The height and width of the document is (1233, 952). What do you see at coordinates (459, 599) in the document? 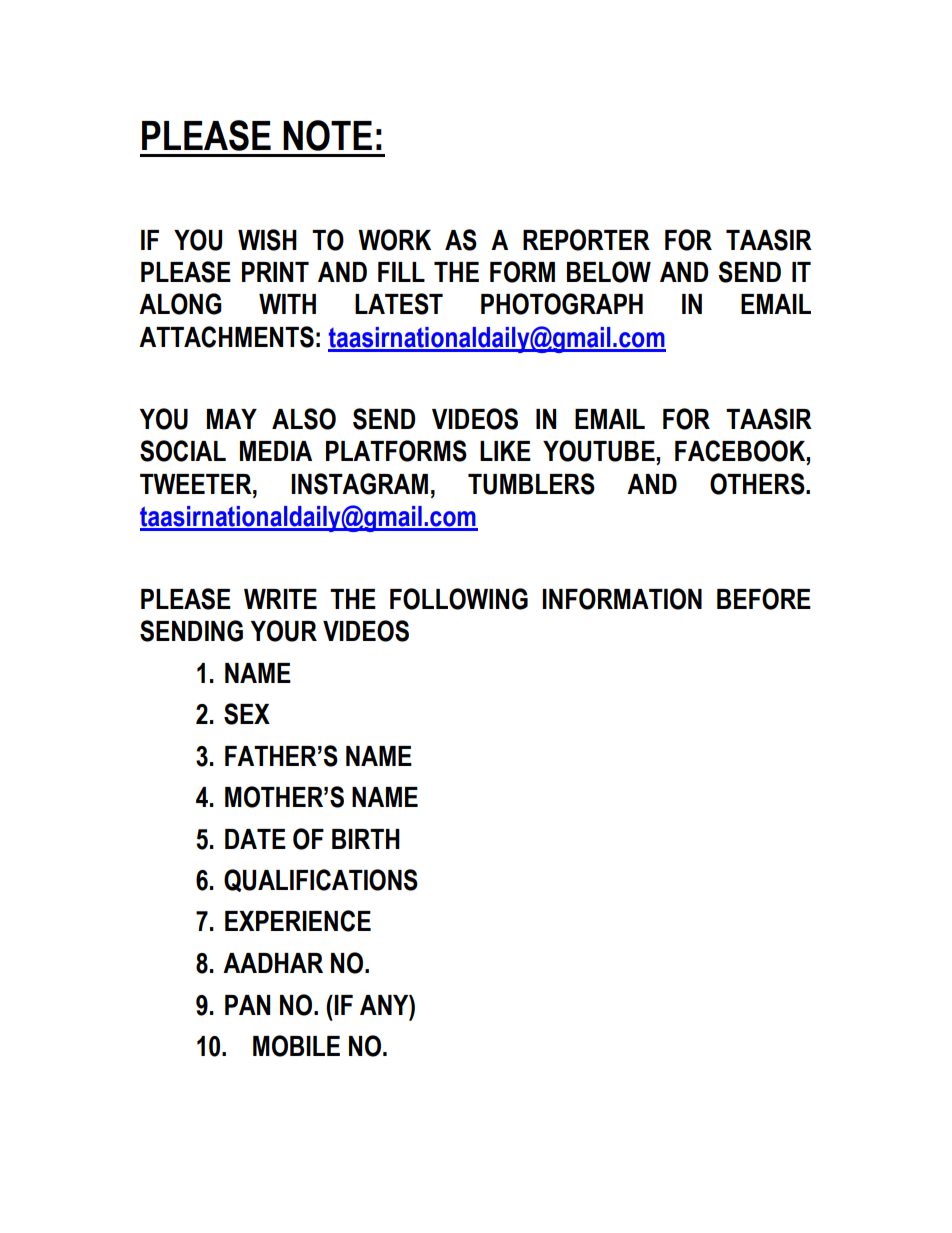
I see `FOLLOWING` at bounding box center [459, 599].
